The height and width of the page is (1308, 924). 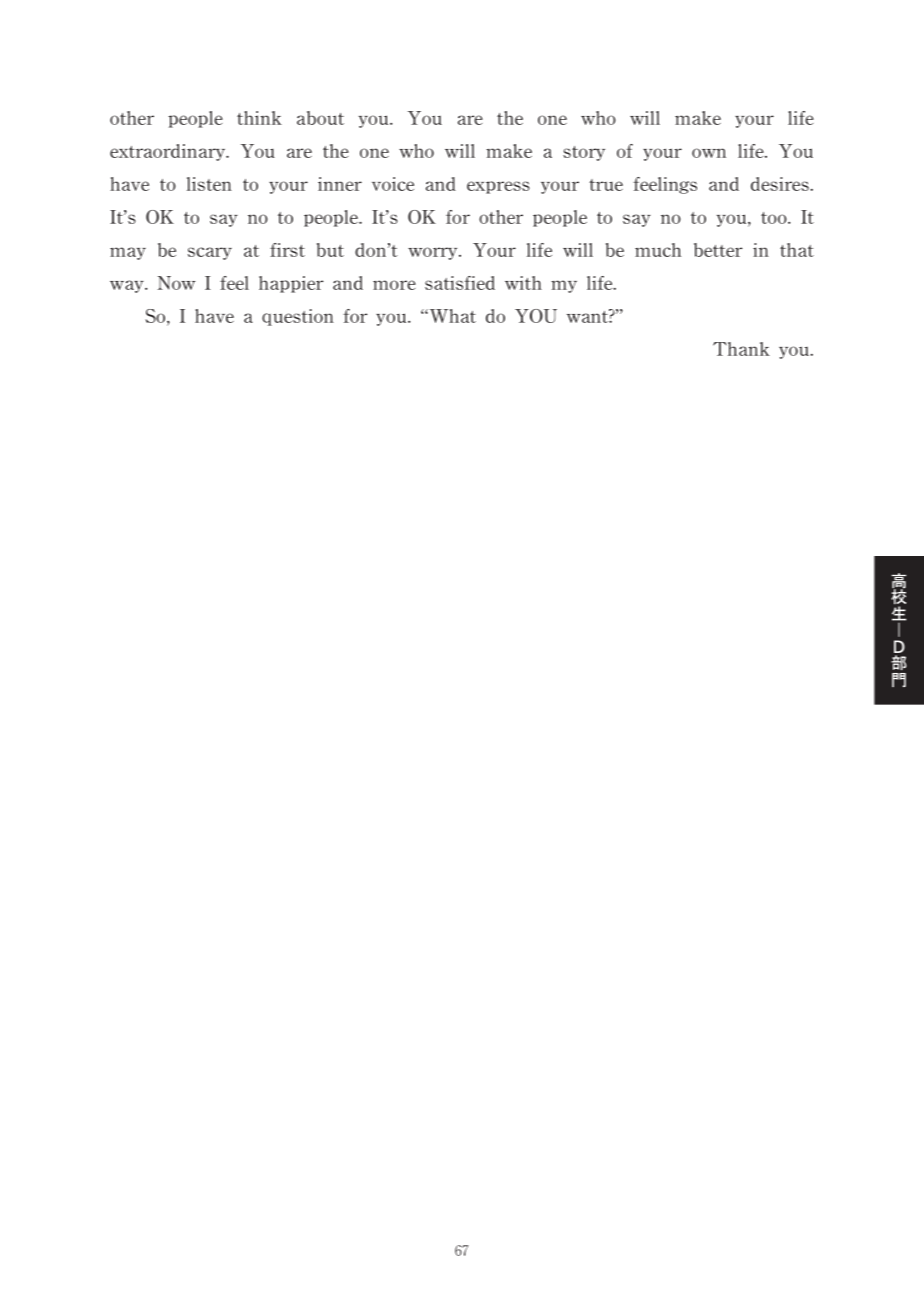 What do you see at coordinates (320, 118) in the page?
I see `about` at bounding box center [320, 118].
